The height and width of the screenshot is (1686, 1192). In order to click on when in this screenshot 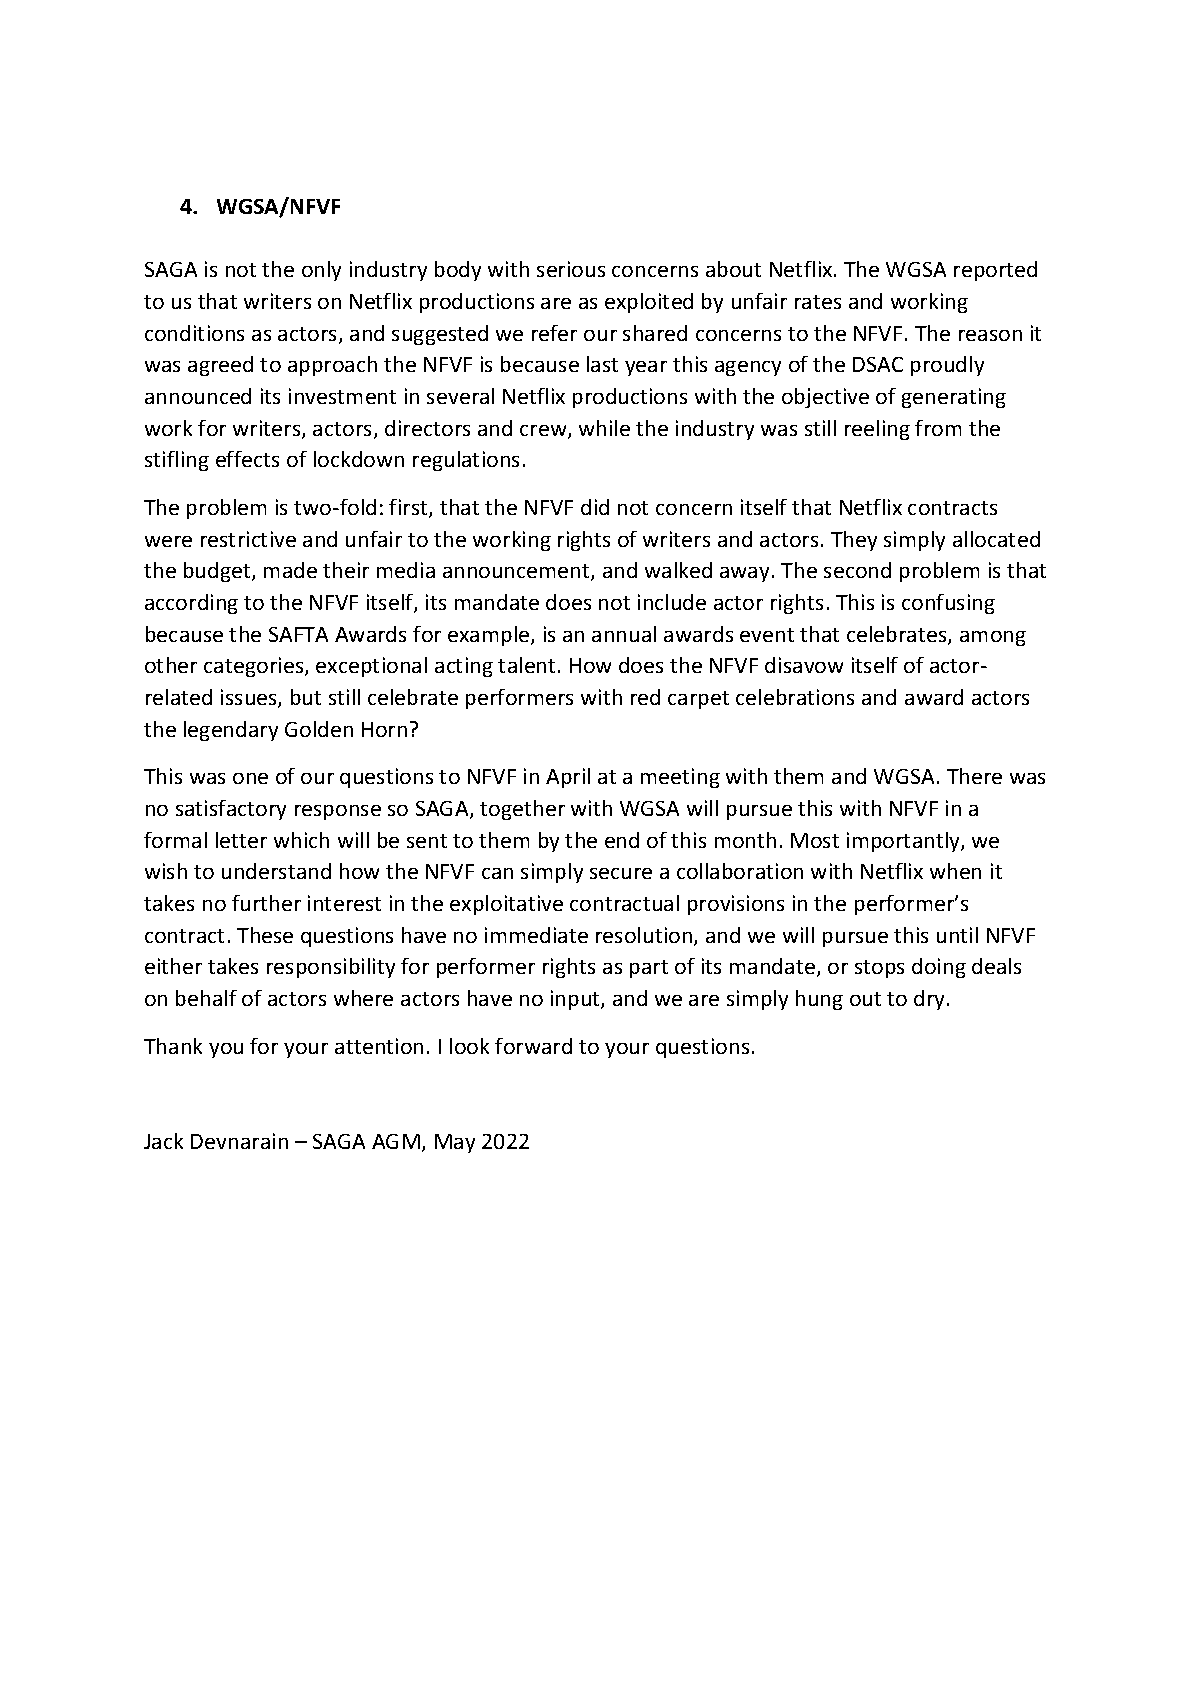, I will do `click(955, 871)`.
